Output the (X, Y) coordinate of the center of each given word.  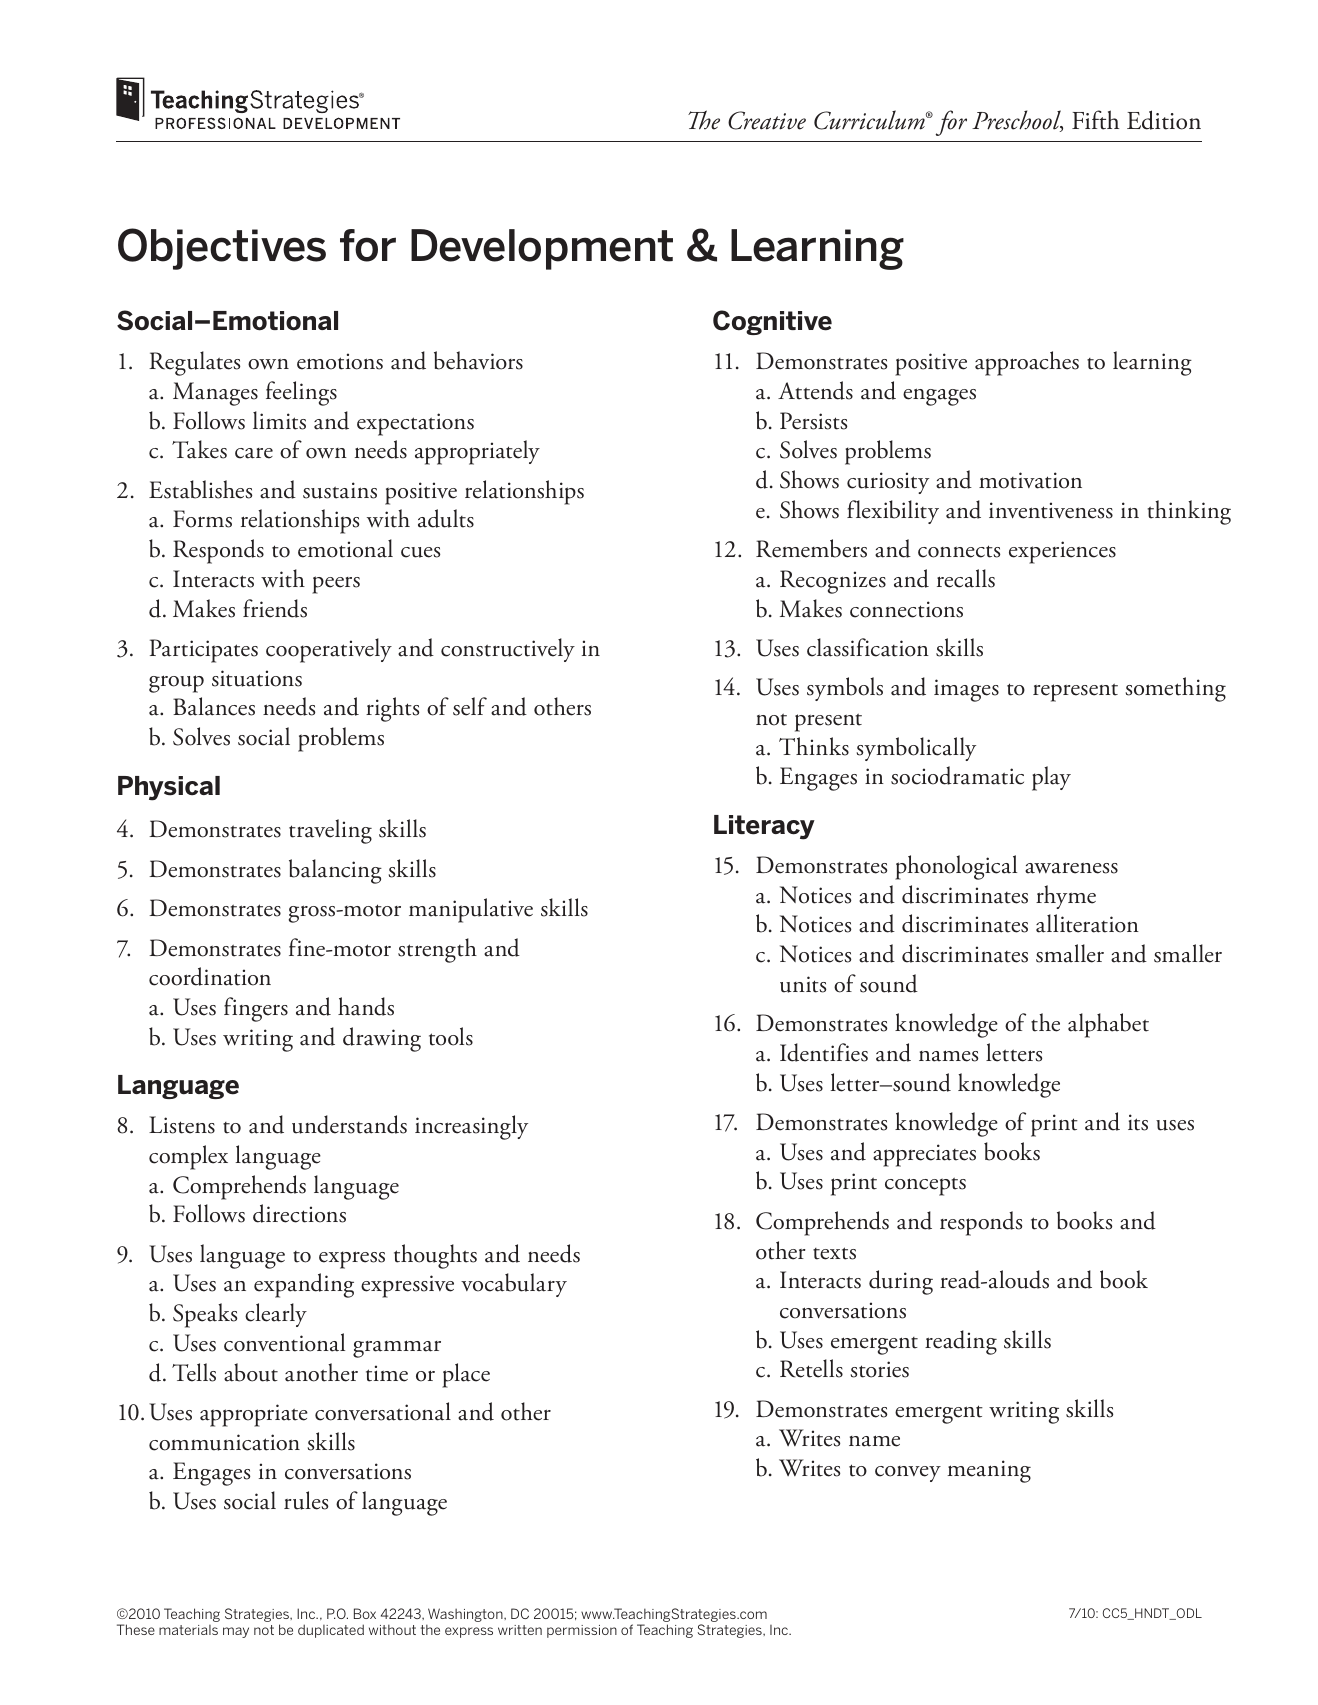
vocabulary (514, 1285)
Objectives (222, 249)
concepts (925, 1186)
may (236, 1632)
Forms (202, 519)
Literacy (764, 827)
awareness (1071, 868)
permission (582, 1631)
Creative (767, 120)
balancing (335, 871)
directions (299, 1213)
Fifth (1095, 120)
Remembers (811, 548)
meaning (989, 1471)
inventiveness (1051, 510)
